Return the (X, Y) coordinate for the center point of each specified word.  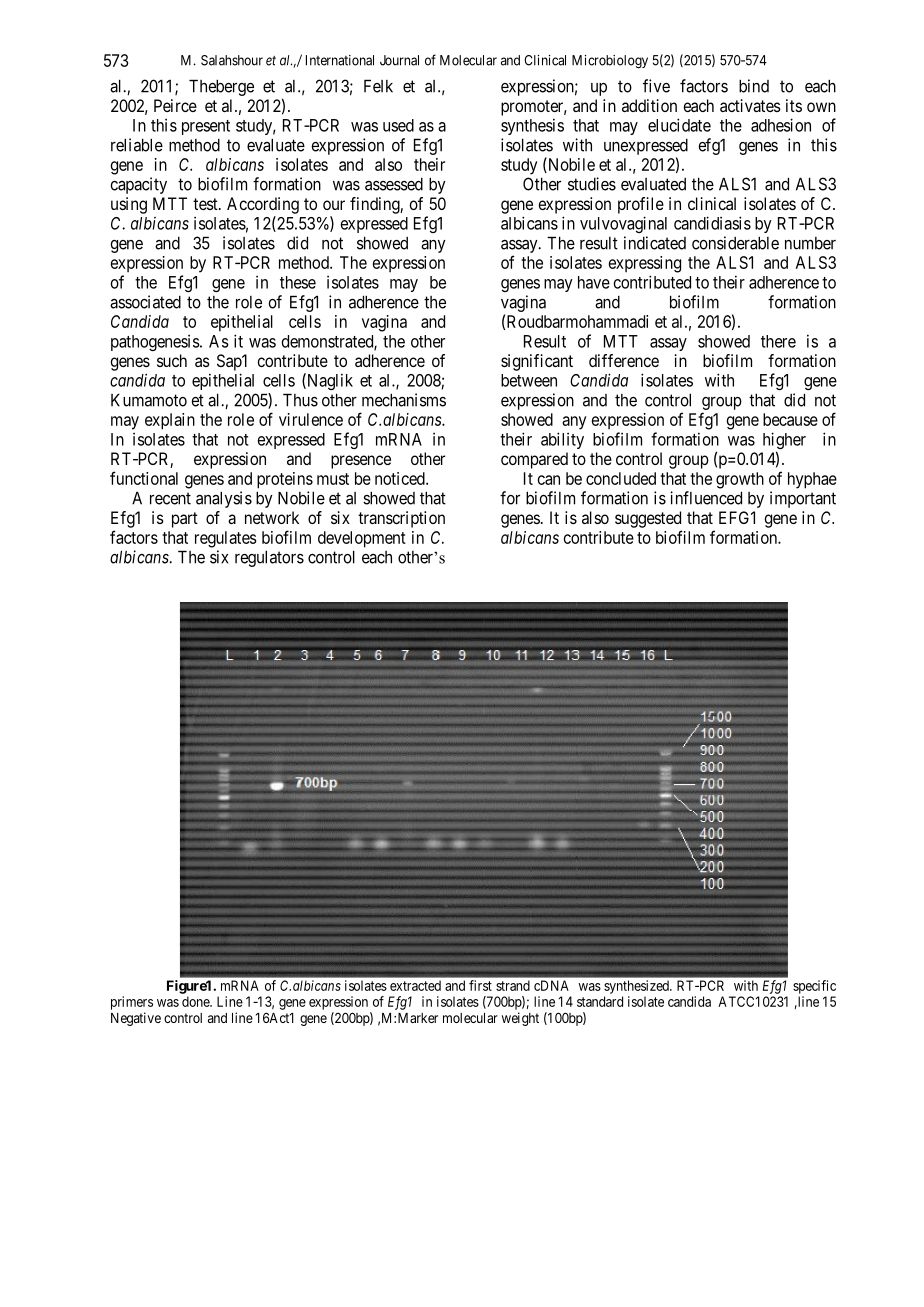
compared (534, 460)
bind (754, 86)
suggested (648, 519)
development (362, 539)
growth (740, 480)
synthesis (532, 126)
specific (814, 987)
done (196, 1001)
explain (170, 421)
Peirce (175, 105)
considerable (735, 243)
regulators (269, 558)
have (594, 282)
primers (132, 1003)
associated (145, 302)
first (480, 985)
